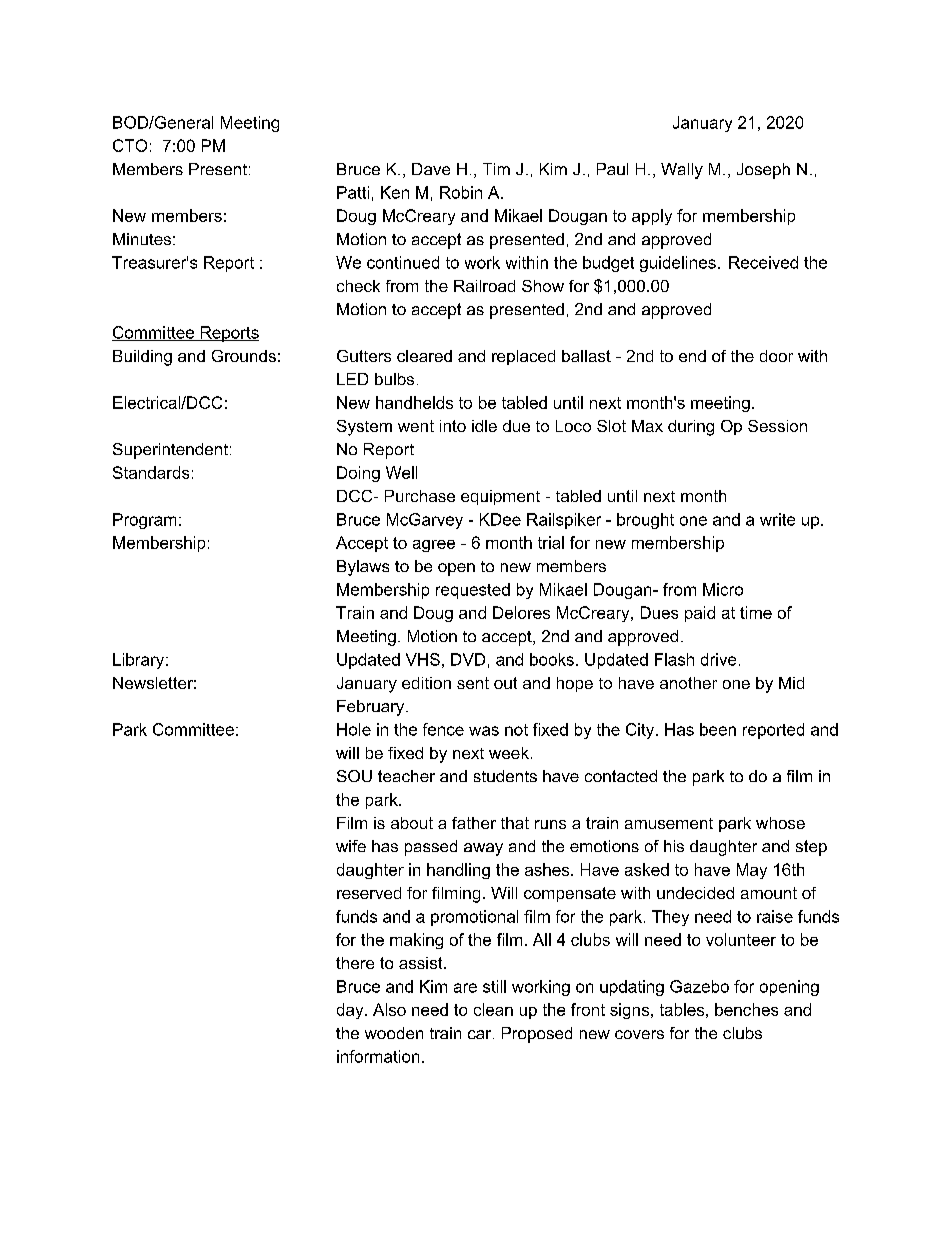 The width and height of the page is (952, 1233). Describe the element at coordinates (461, 192) in the page. I see `Robin` at that location.
